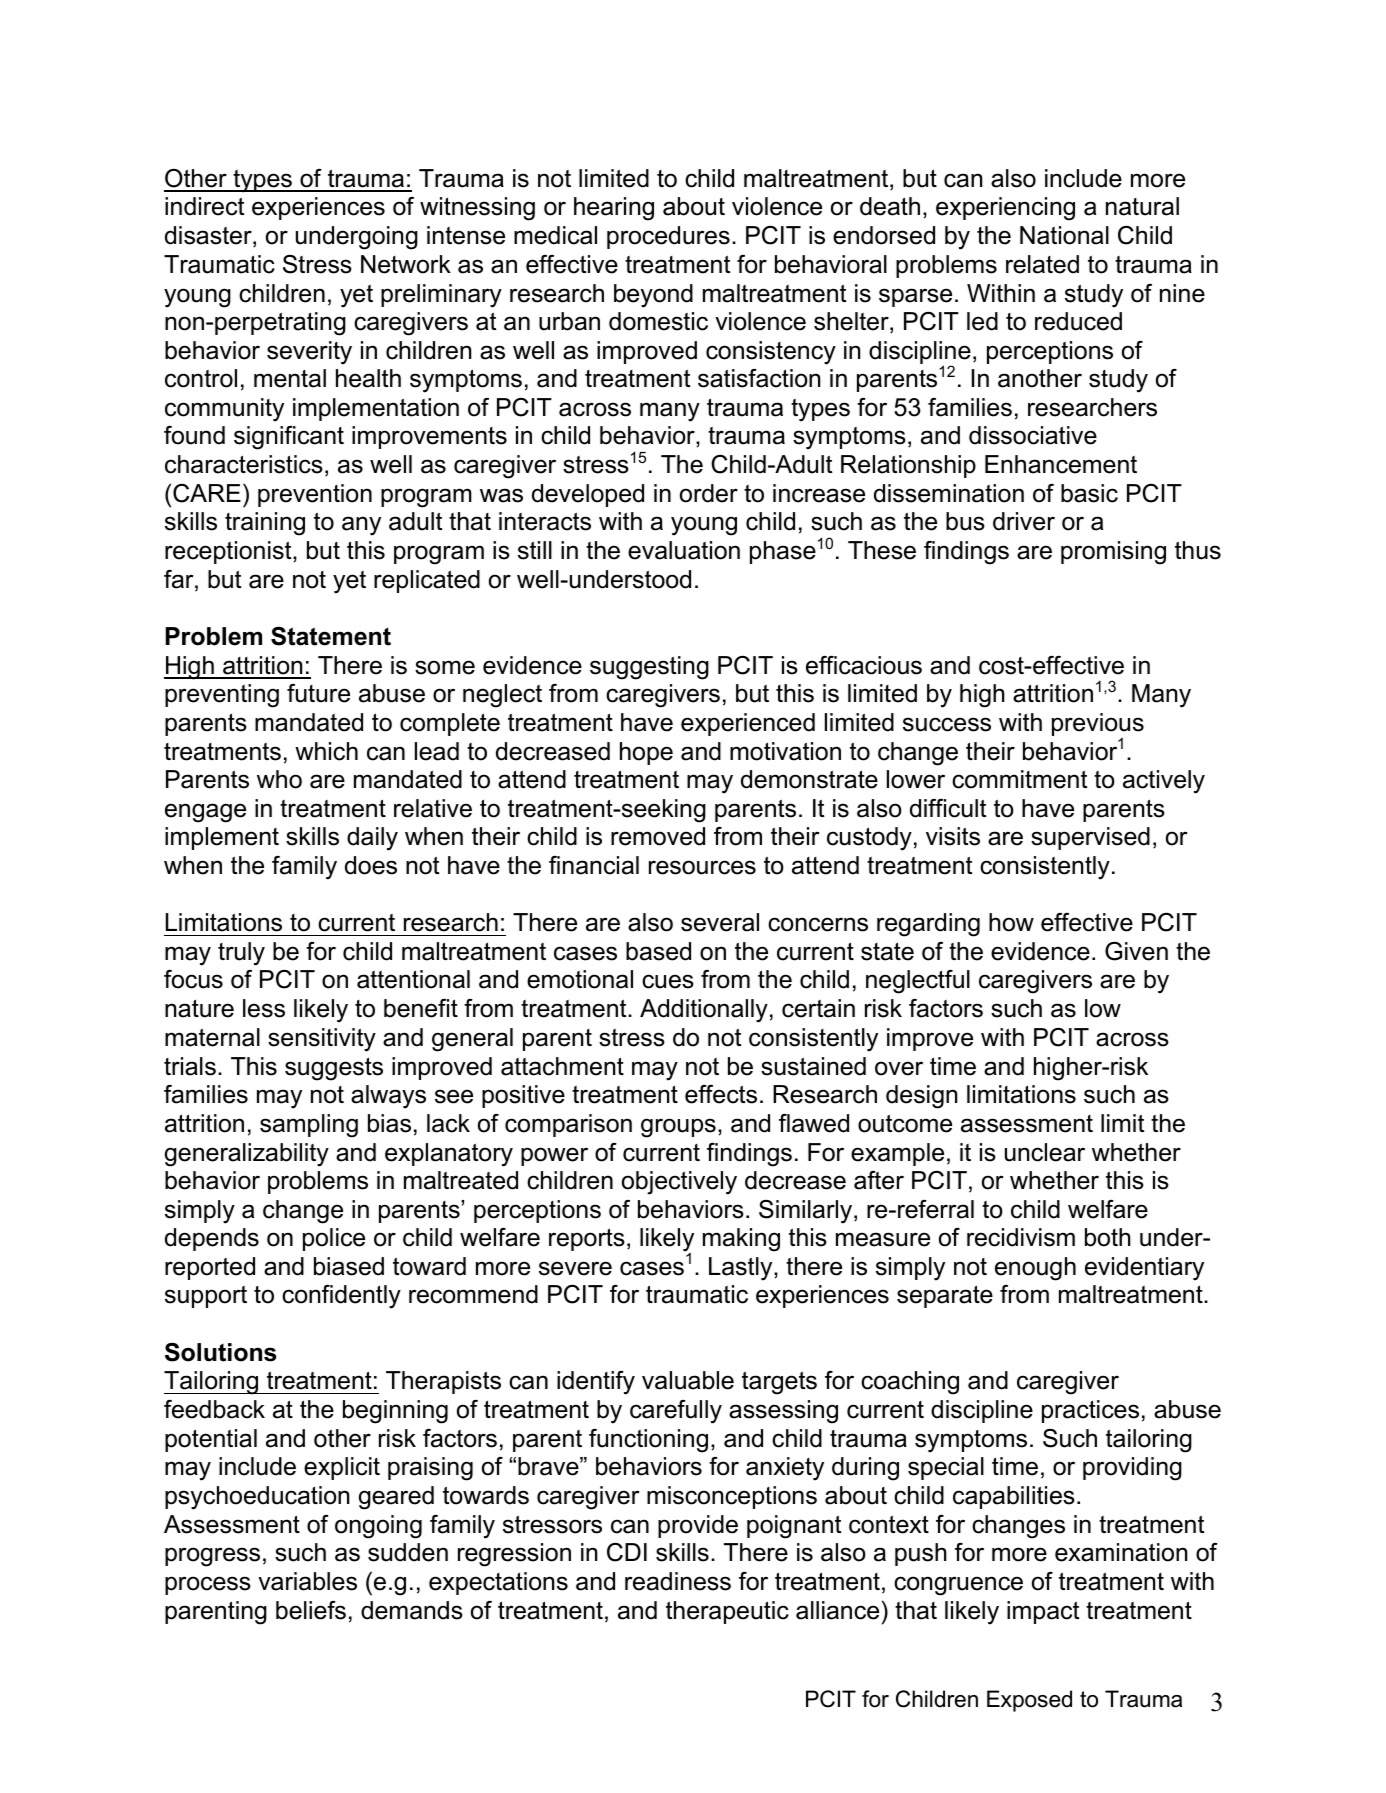 This document has height=1793, width=1386. I want to click on objectively, so click(679, 1183).
